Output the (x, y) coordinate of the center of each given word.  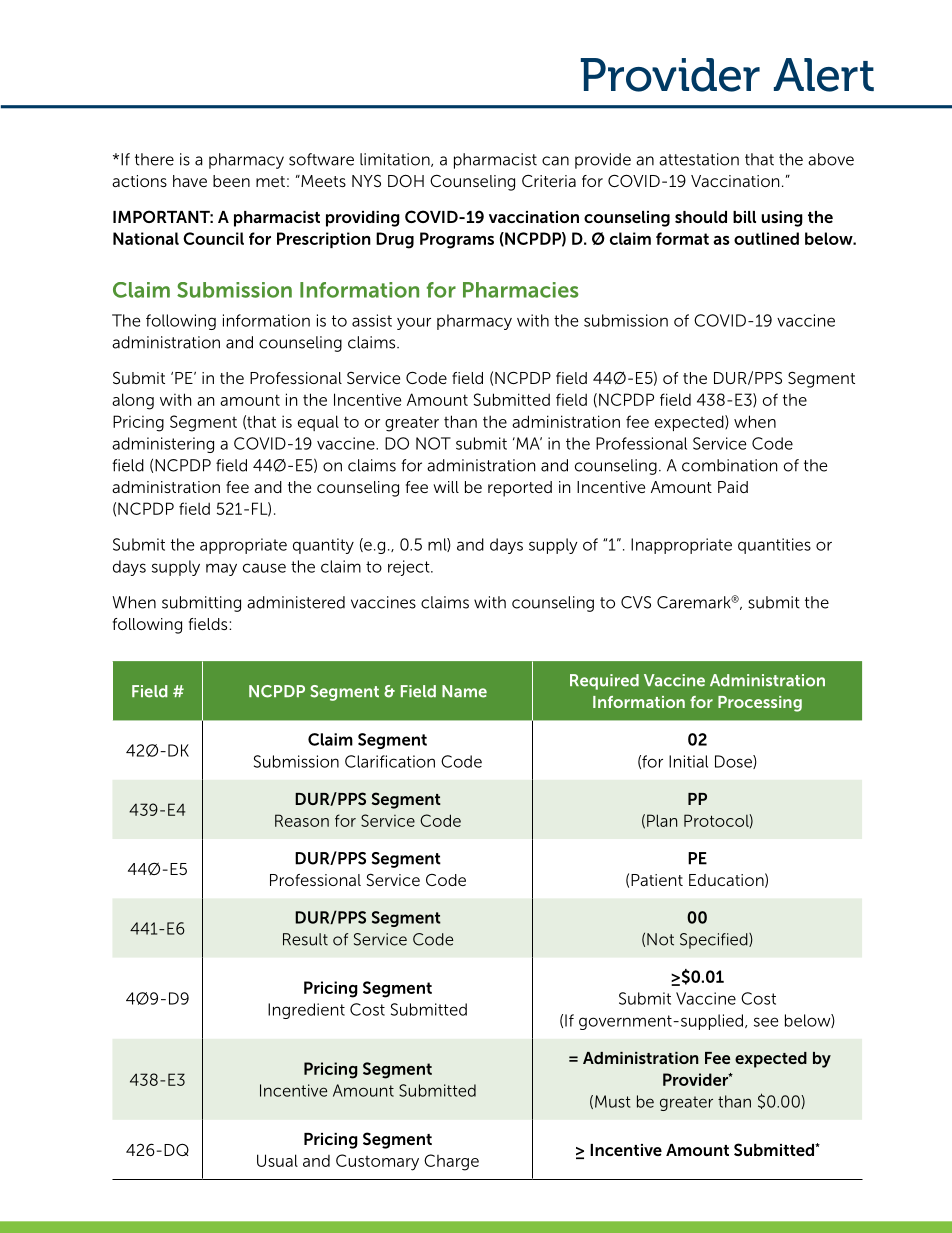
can (555, 161)
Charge (451, 1162)
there (154, 159)
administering (163, 445)
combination (729, 465)
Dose (734, 762)
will (446, 487)
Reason (302, 820)
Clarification (390, 761)
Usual (277, 1160)
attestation (699, 159)
